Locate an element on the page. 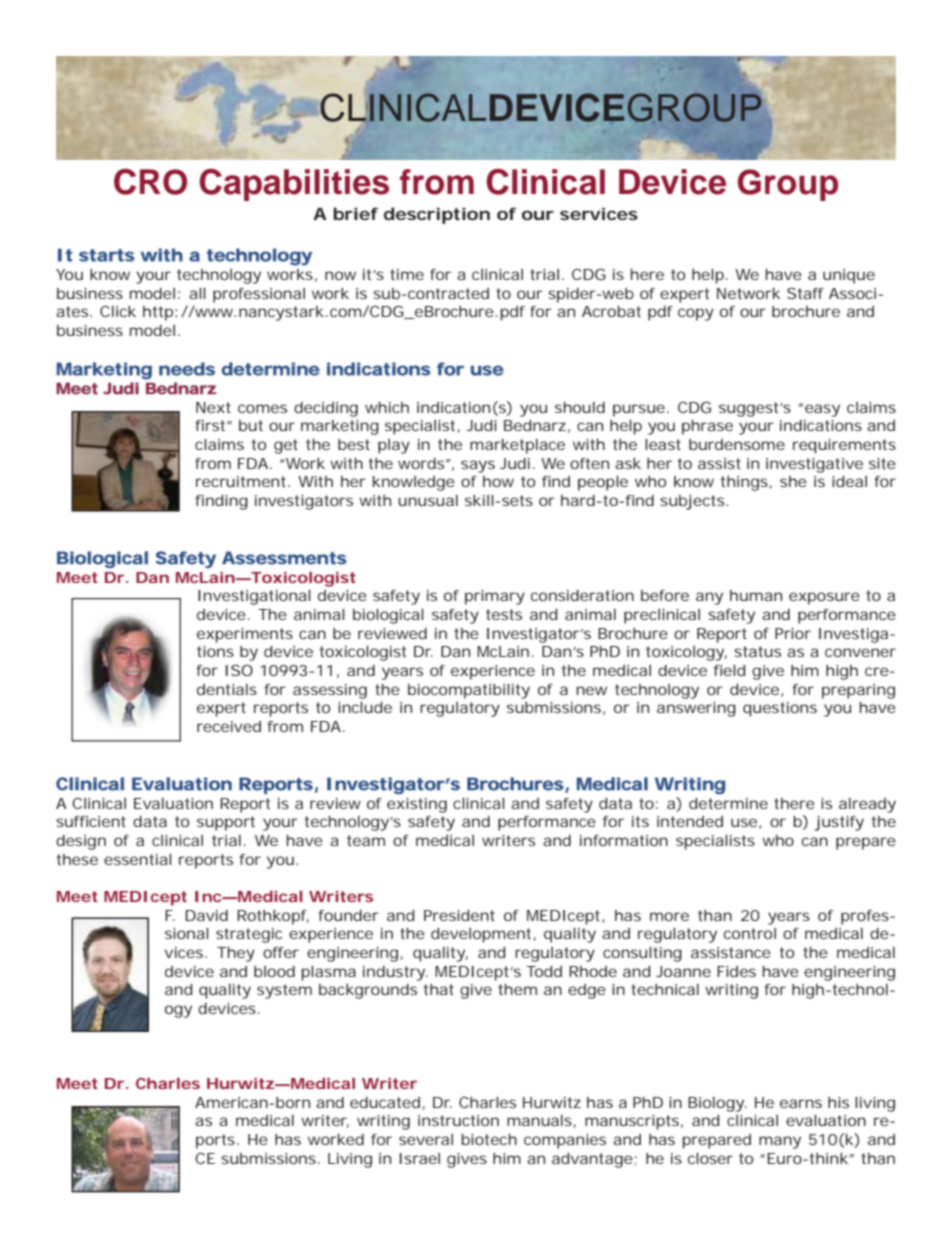 The height and width of the document is (1233, 952). says is located at coordinates (478, 466).
